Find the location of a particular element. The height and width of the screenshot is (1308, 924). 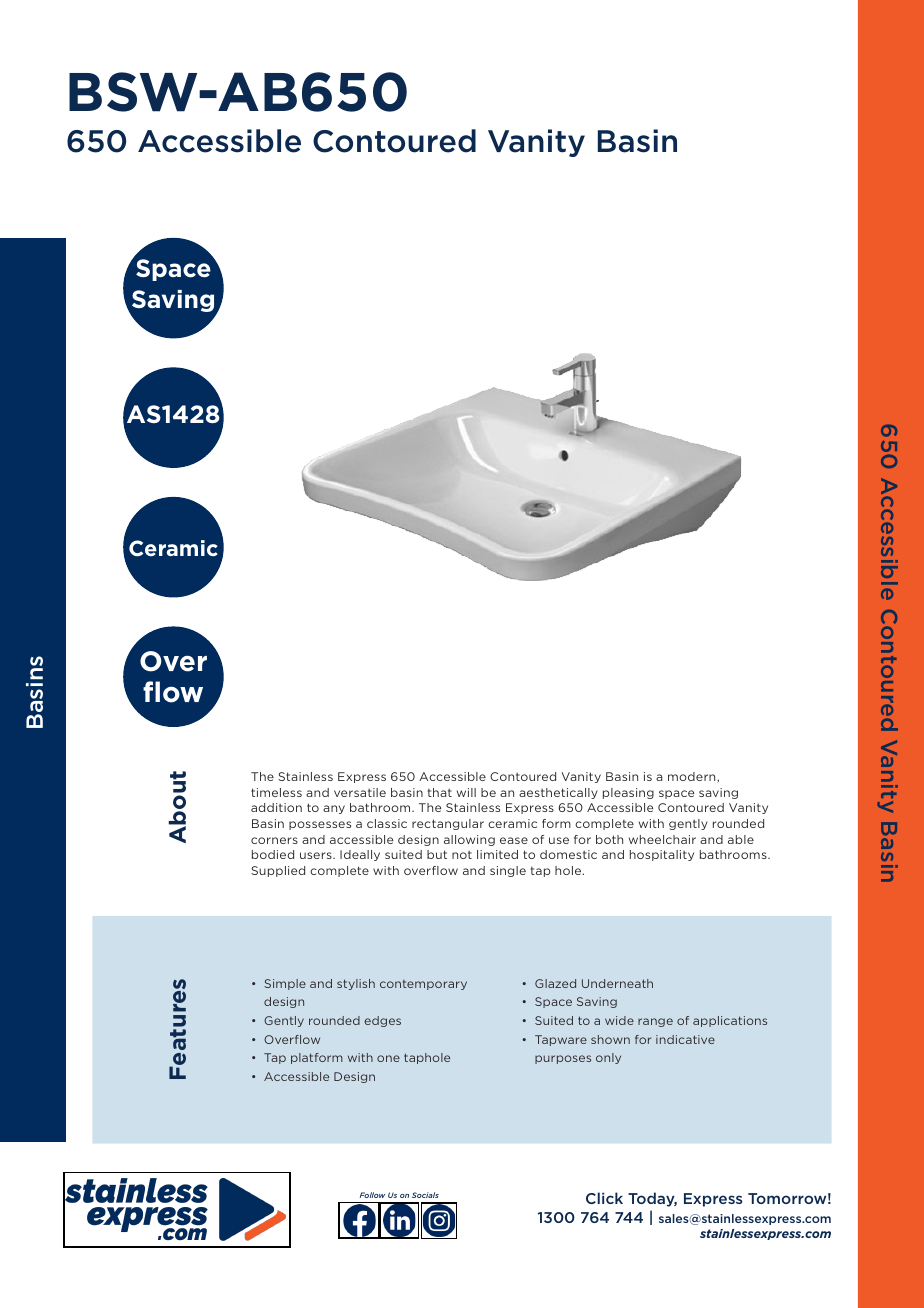

hospitality is located at coordinates (662, 855).
